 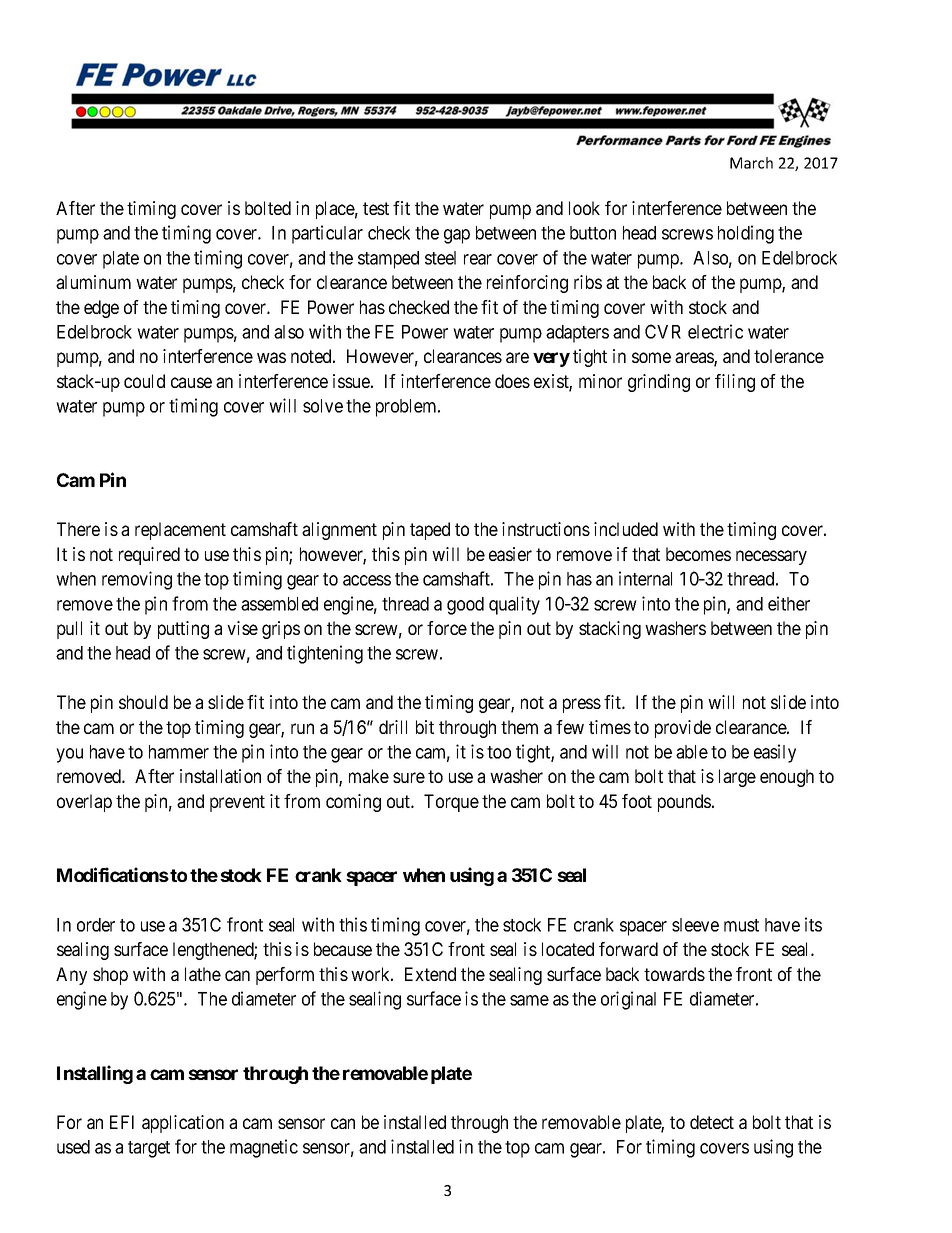 I want to click on order, so click(x=96, y=925).
